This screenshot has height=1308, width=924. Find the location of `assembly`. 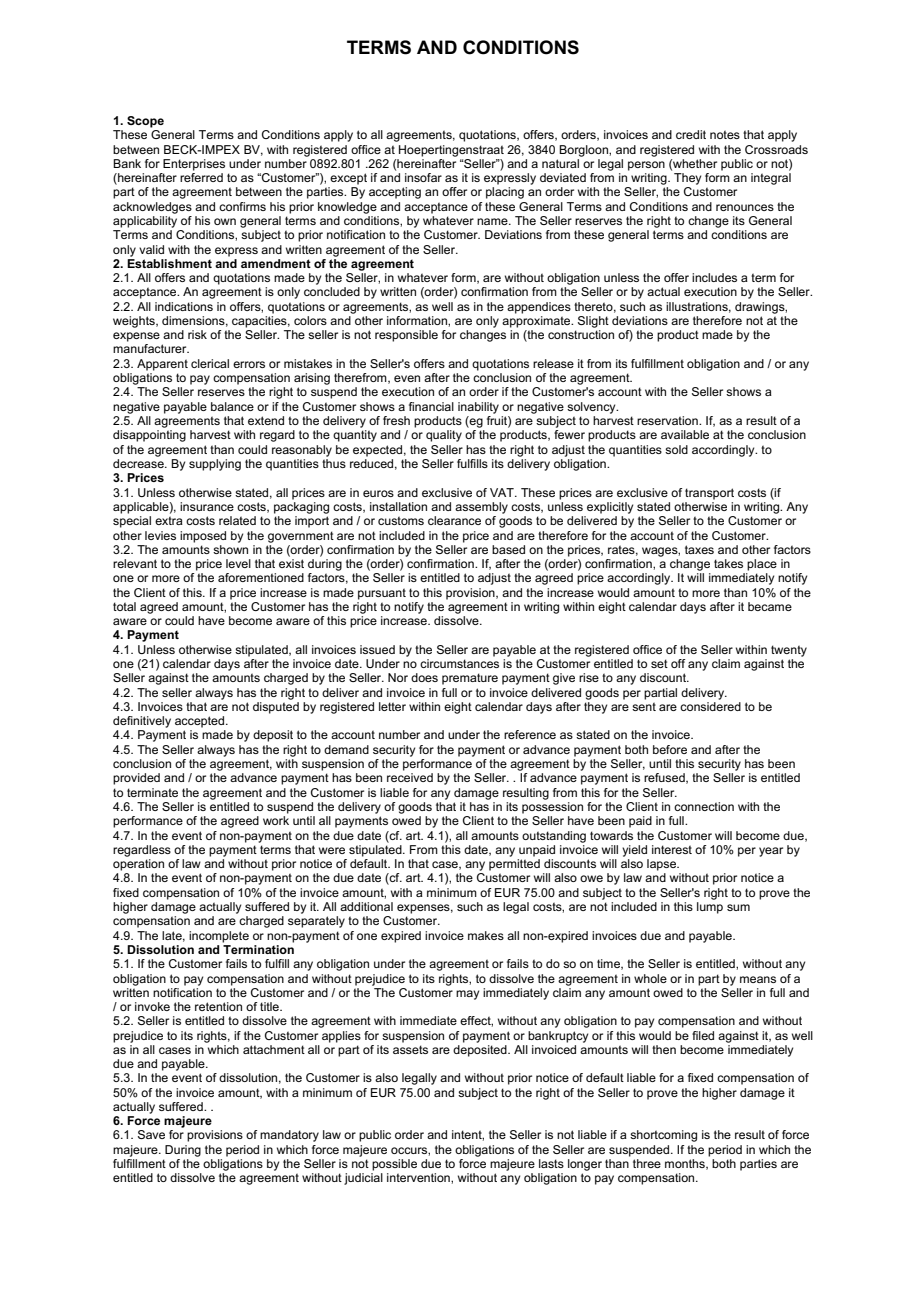

assembly is located at coordinates (481, 508).
